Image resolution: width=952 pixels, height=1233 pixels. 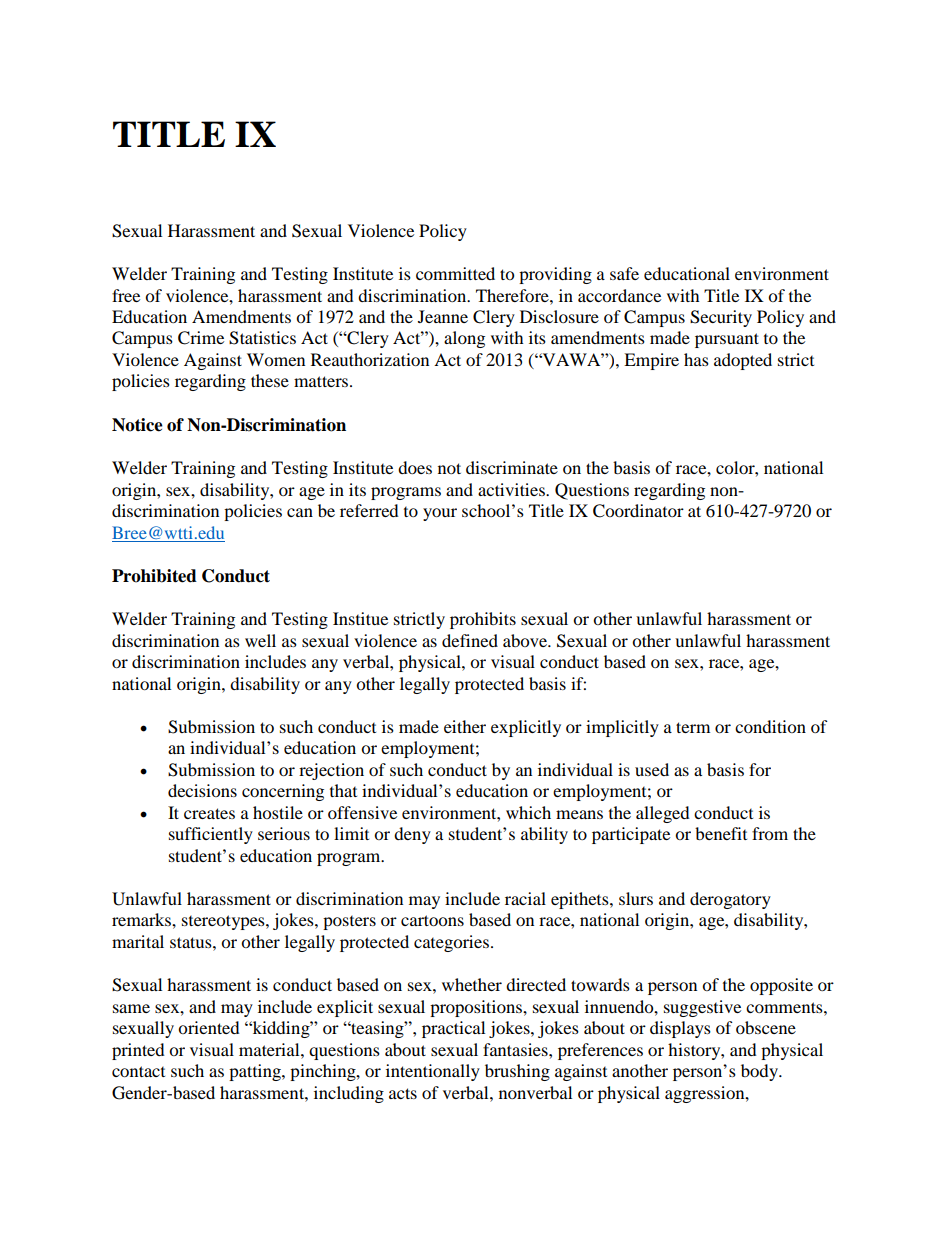 I want to click on sufficiently, so click(x=211, y=835).
